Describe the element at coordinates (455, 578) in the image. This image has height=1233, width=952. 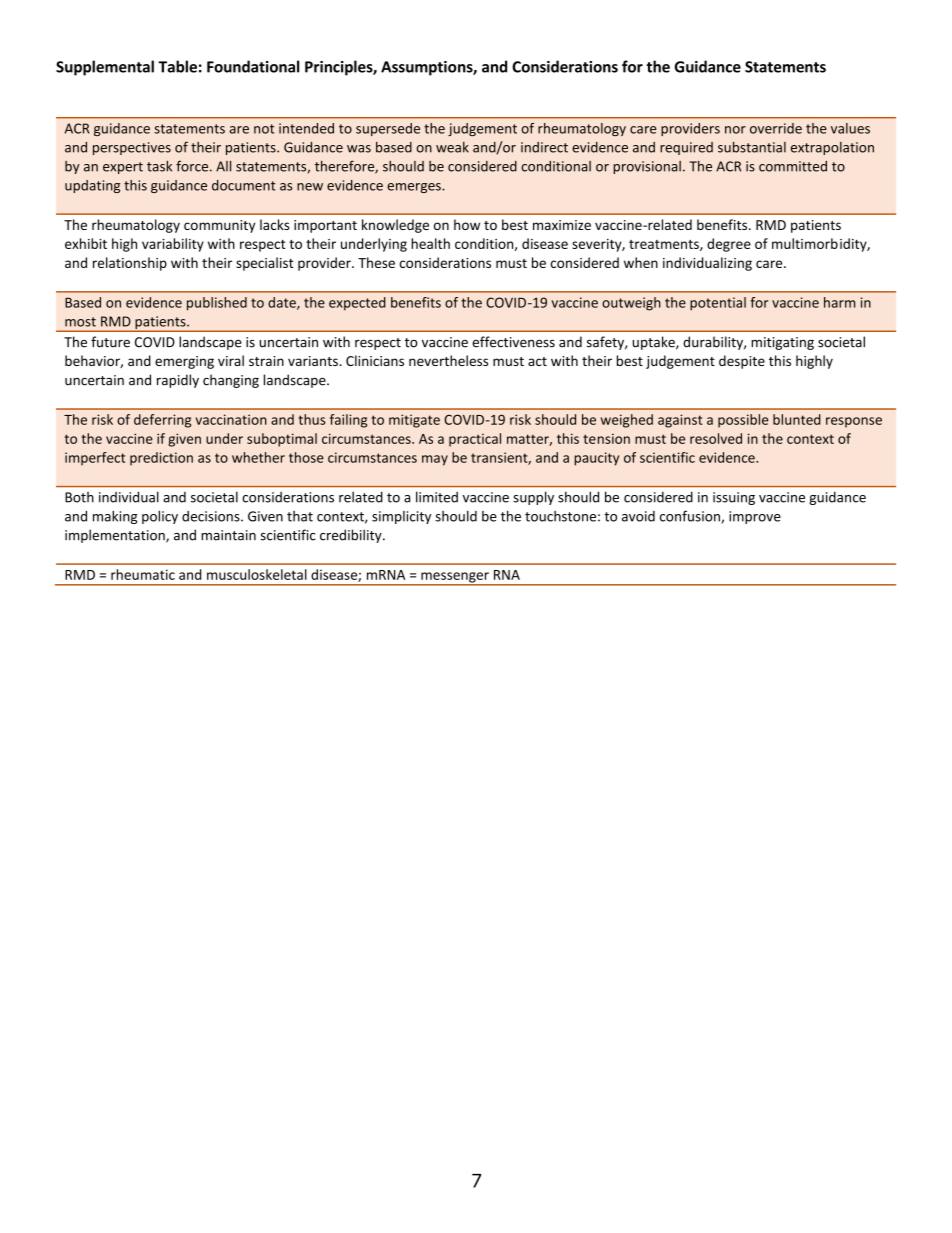
I see `messenger` at that location.
